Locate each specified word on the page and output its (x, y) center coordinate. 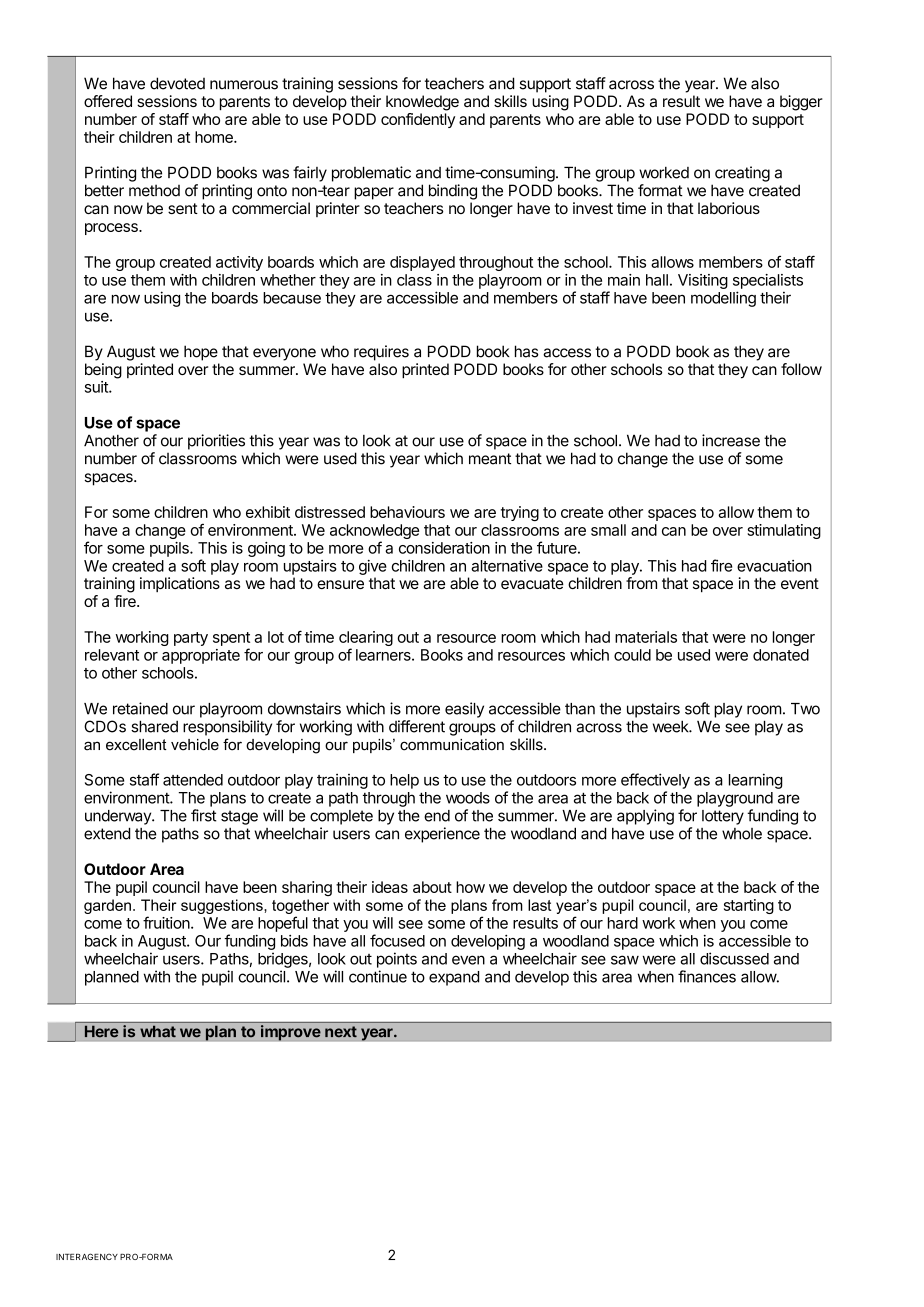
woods (468, 798)
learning (756, 781)
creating (742, 174)
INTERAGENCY (87, 1256)
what (158, 1031)
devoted (177, 83)
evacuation (774, 566)
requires (381, 353)
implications (180, 584)
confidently (418, 120)
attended (193, 780)
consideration (444, 548)
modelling (723, 299)
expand (454, 978)
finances (707, 976)
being (103, 371)
